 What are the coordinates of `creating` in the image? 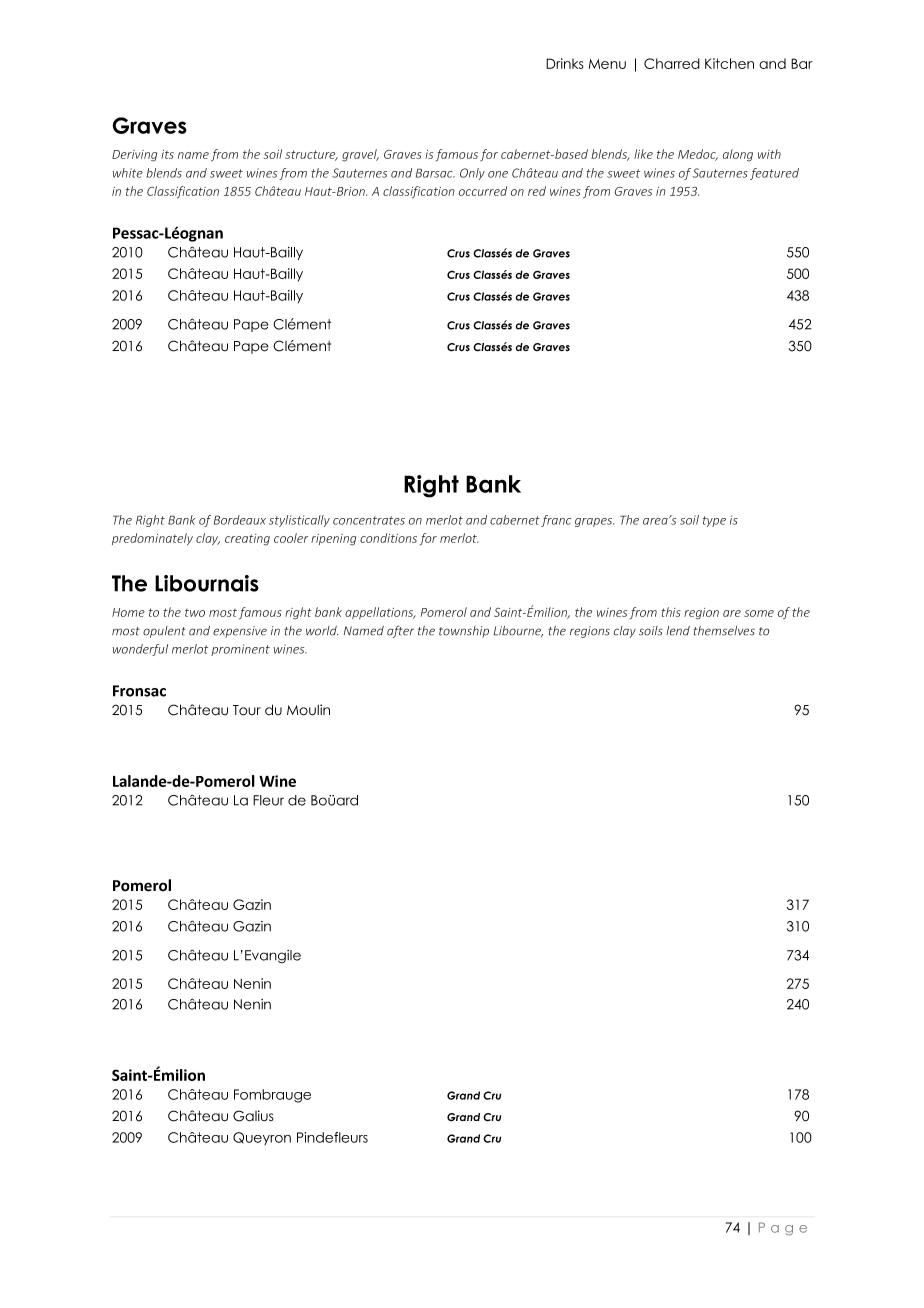 It's located at (247, 540).
